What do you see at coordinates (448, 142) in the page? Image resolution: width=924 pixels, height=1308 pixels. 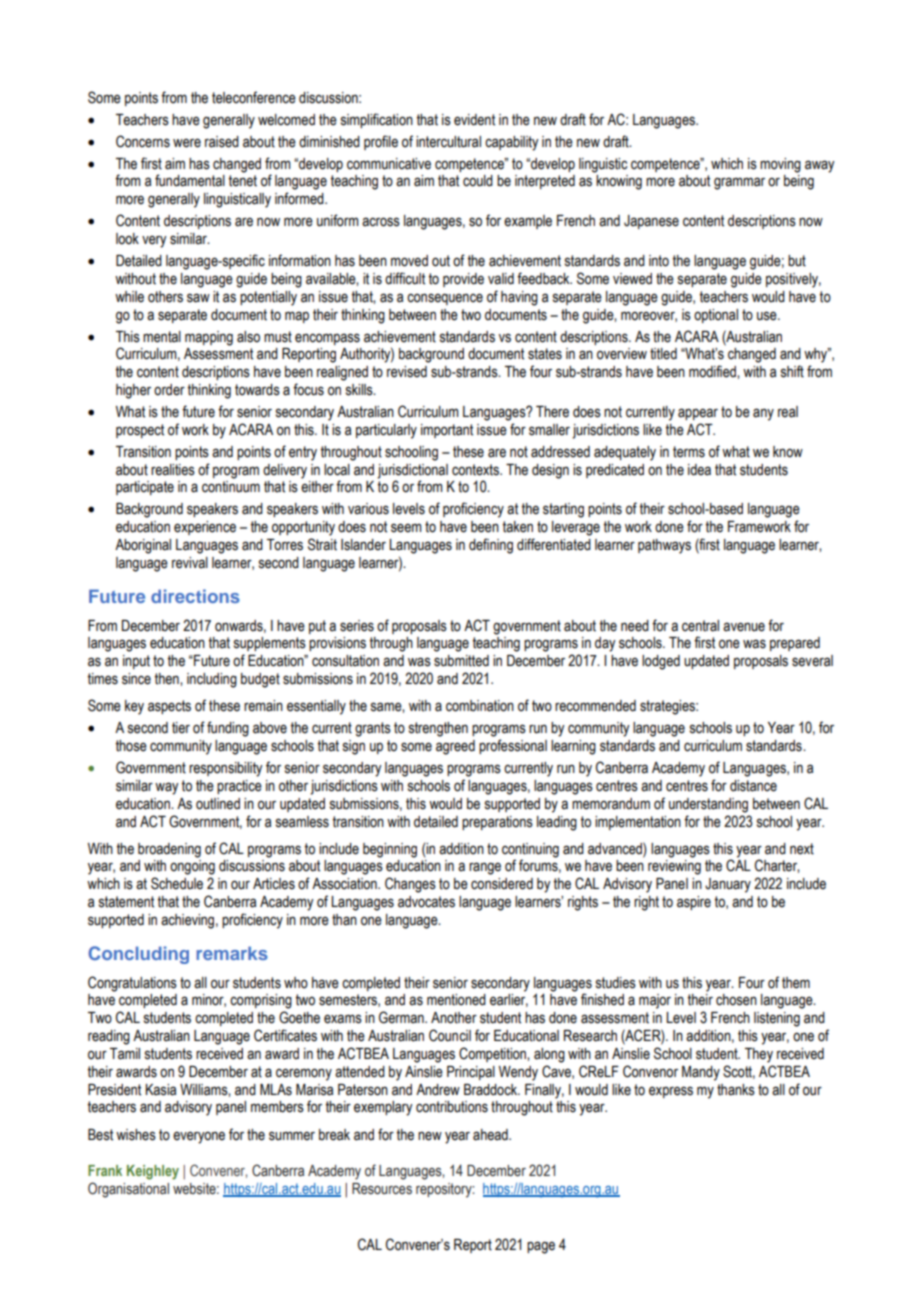 I see `intercultural` at bounding box center [448, 142].
